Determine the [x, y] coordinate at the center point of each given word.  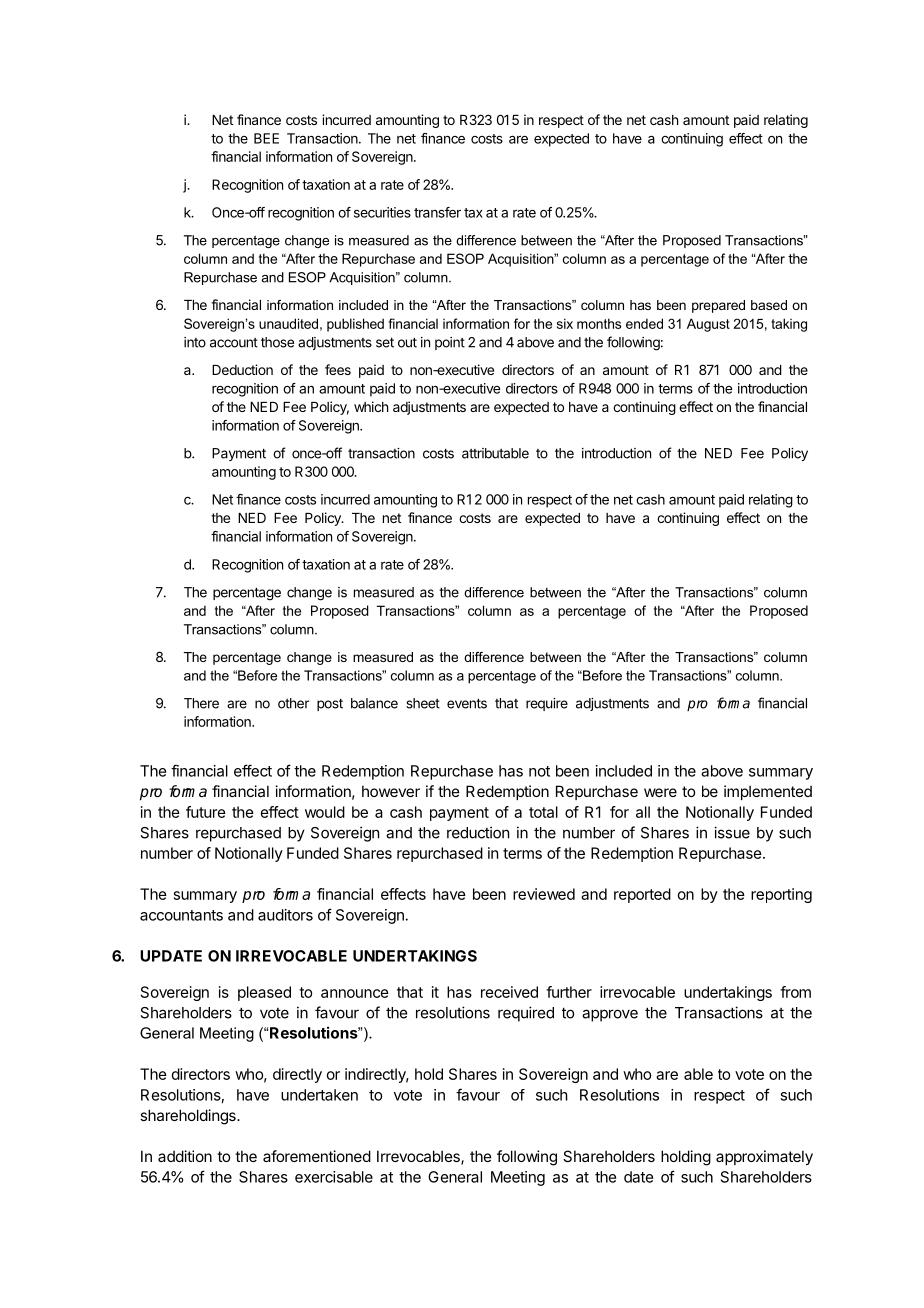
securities [382, 212]
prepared [718, 306]
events [467, 703]
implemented [768, 792]
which [371, 406]
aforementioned [317, 1156]
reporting [781, 895]
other [293, 703]
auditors [285, 915]
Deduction [242, 369]
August [708, 325]
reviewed [544, 894]
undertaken [319, 1095]
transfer [437, 212]
